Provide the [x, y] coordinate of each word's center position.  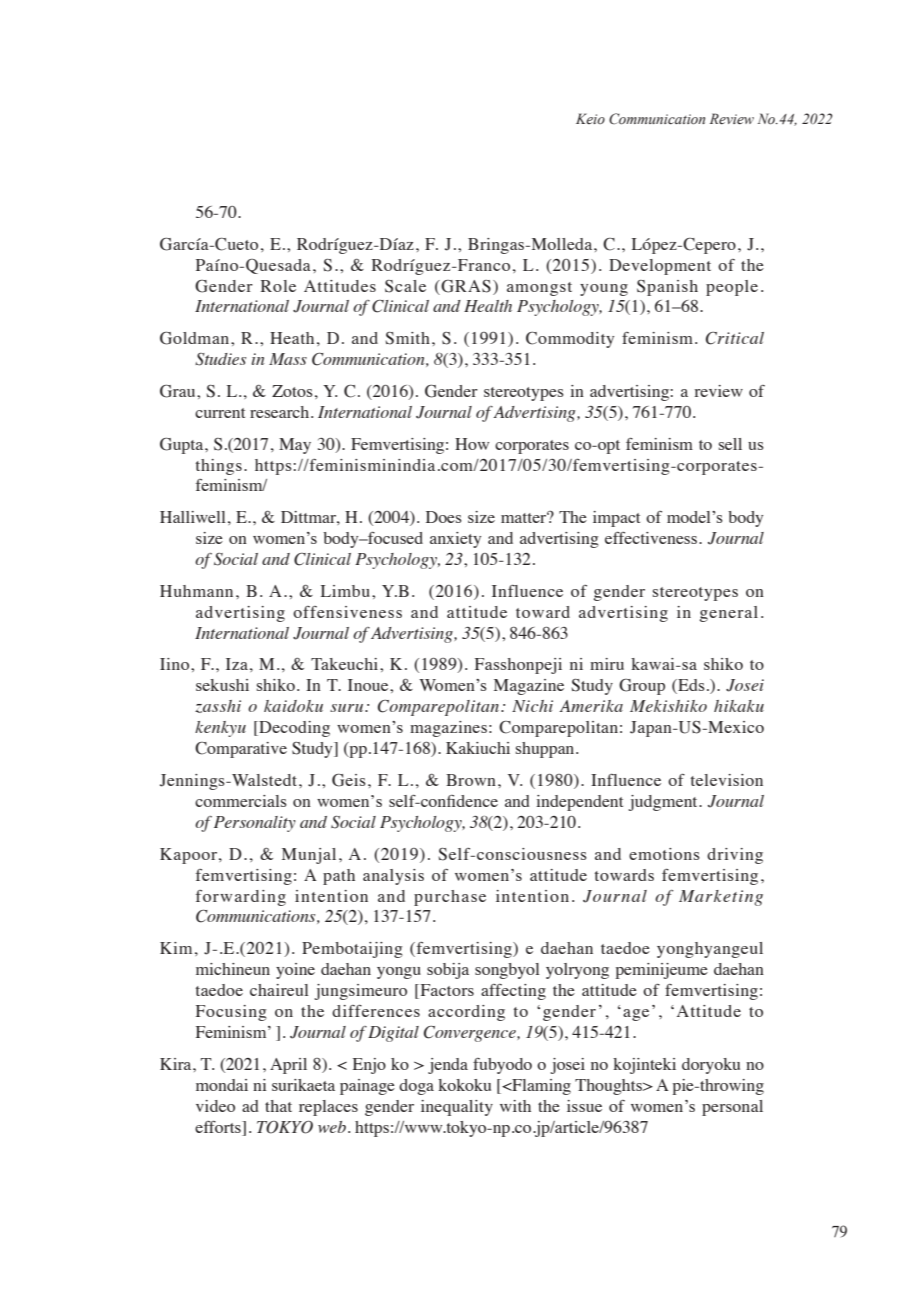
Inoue [369, 685]
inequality [457, 1108]
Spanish [667, 288]
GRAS [465, 286]
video [215, 1106]
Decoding [293, 729]
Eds [690, 686]
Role [278, 286]
